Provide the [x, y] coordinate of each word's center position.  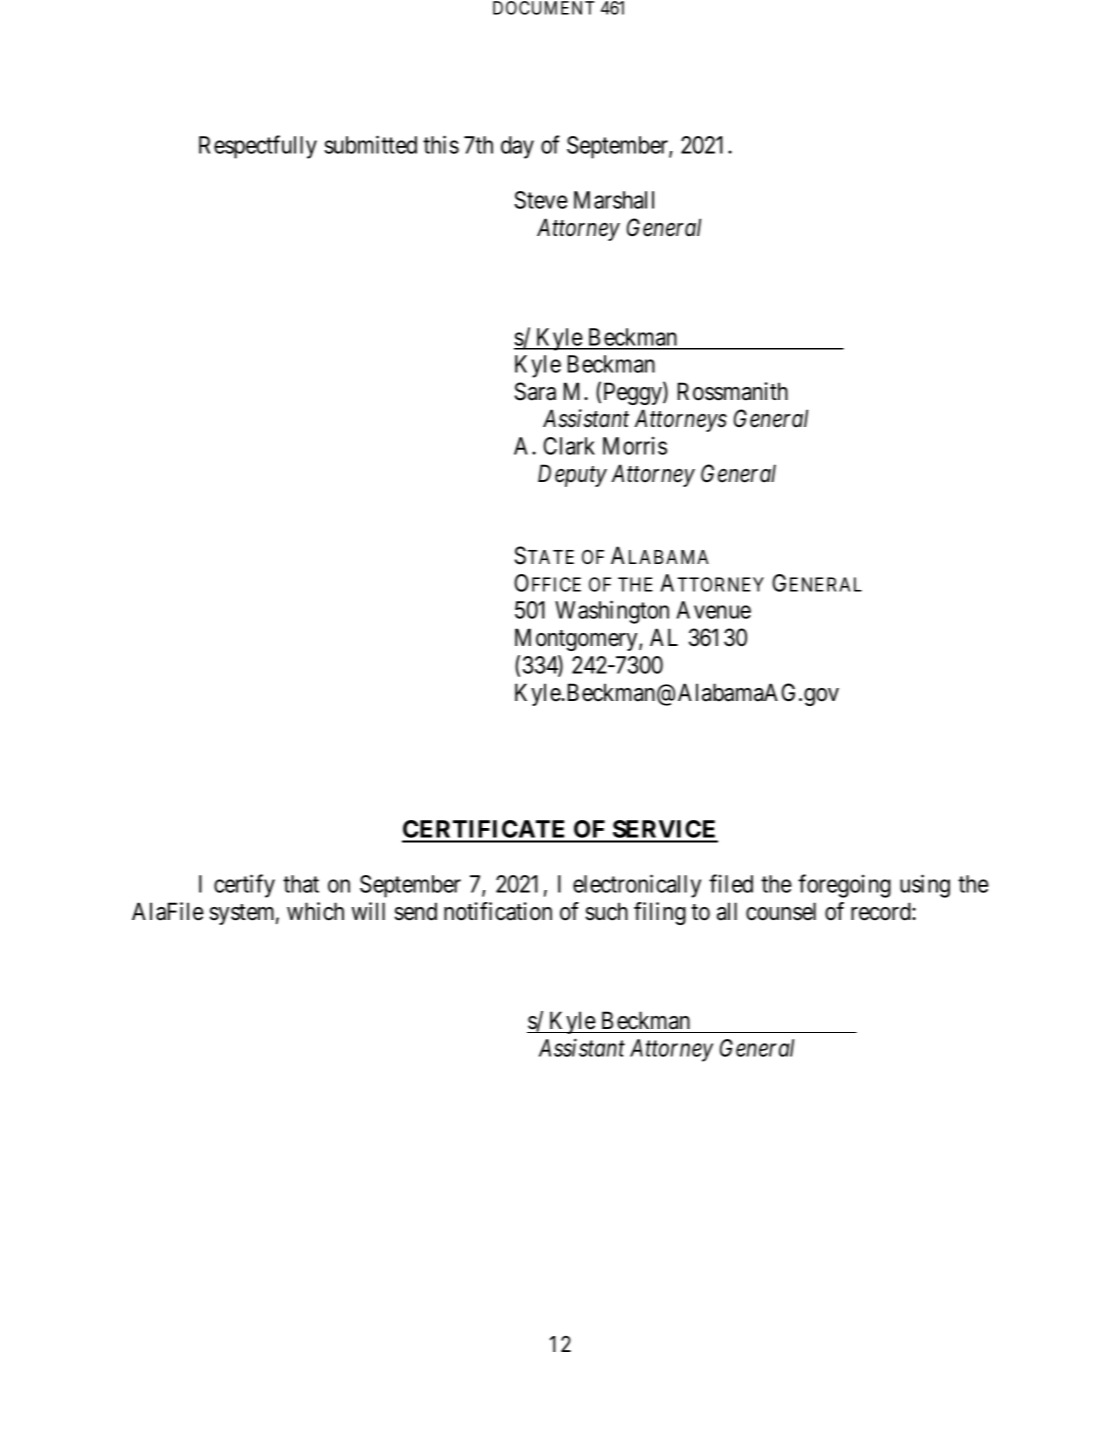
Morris [635, 446]
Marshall [614, 200]
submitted [370, 144]
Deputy [572, 475]
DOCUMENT [543, 8]
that [301, 884]
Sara [535, 391]
